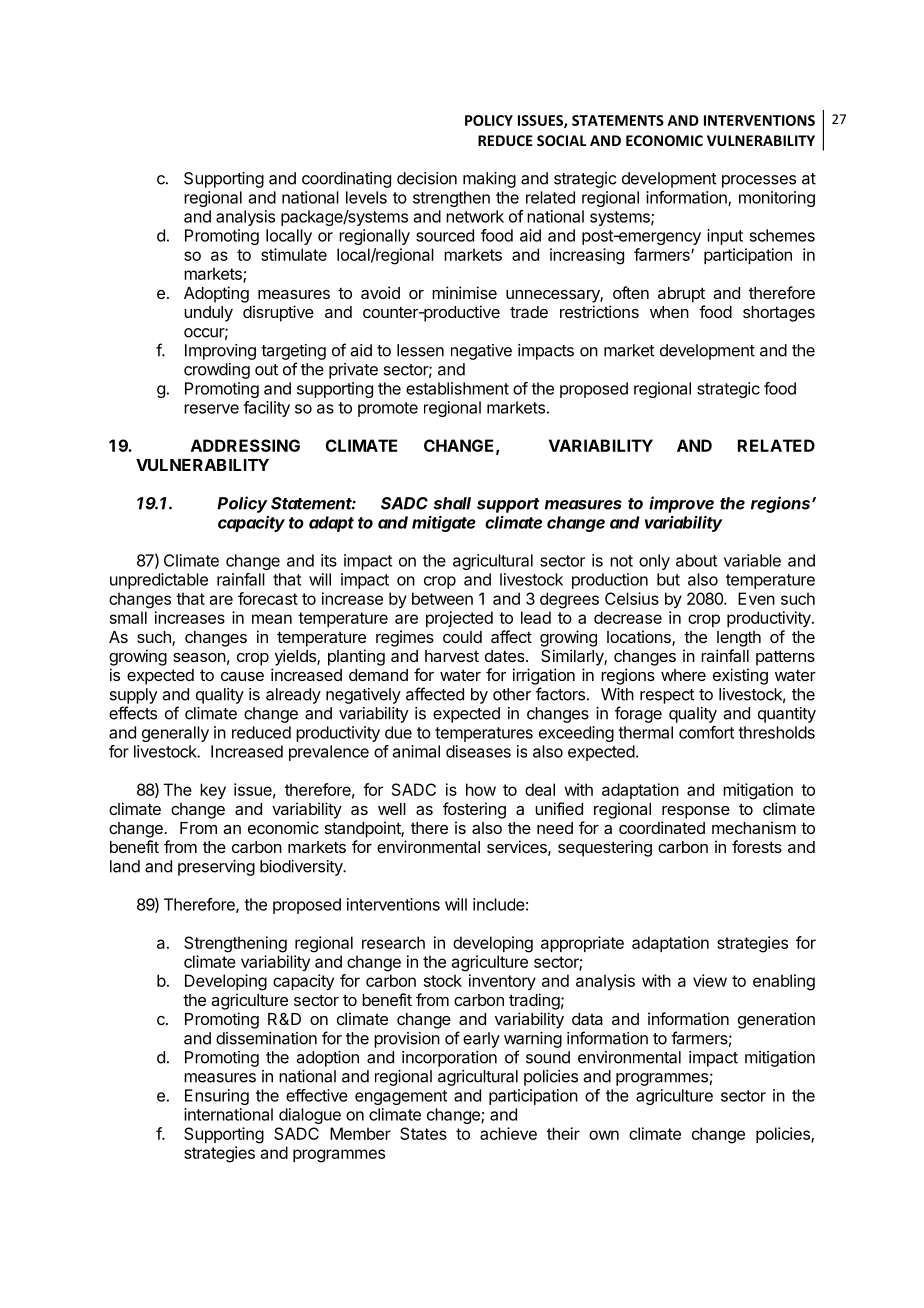 This screenshot has width=924, height=1308. I want to click on season, so click(199, 657).
